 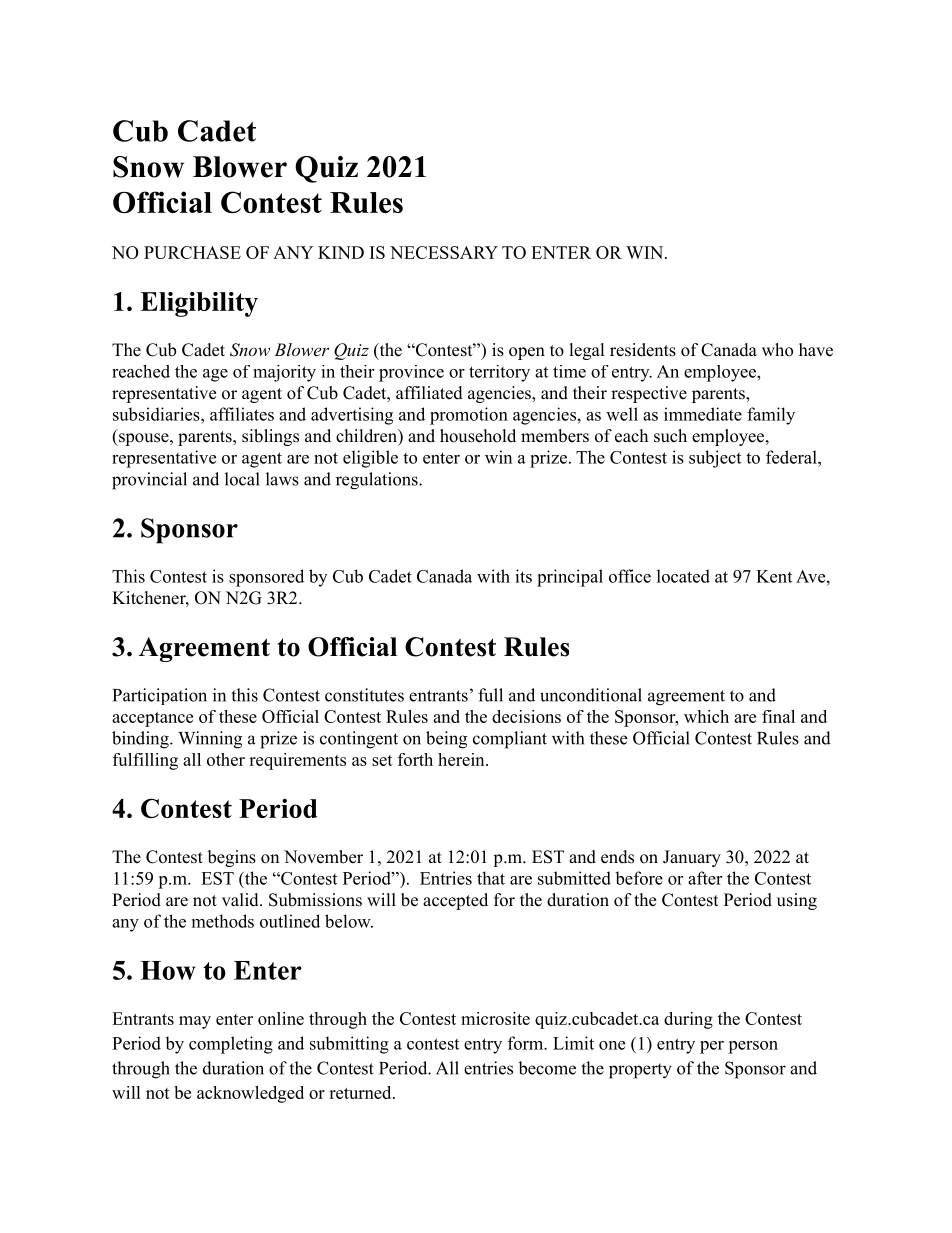 I want to click on NECESSARY, so click(x=444, y=252).
